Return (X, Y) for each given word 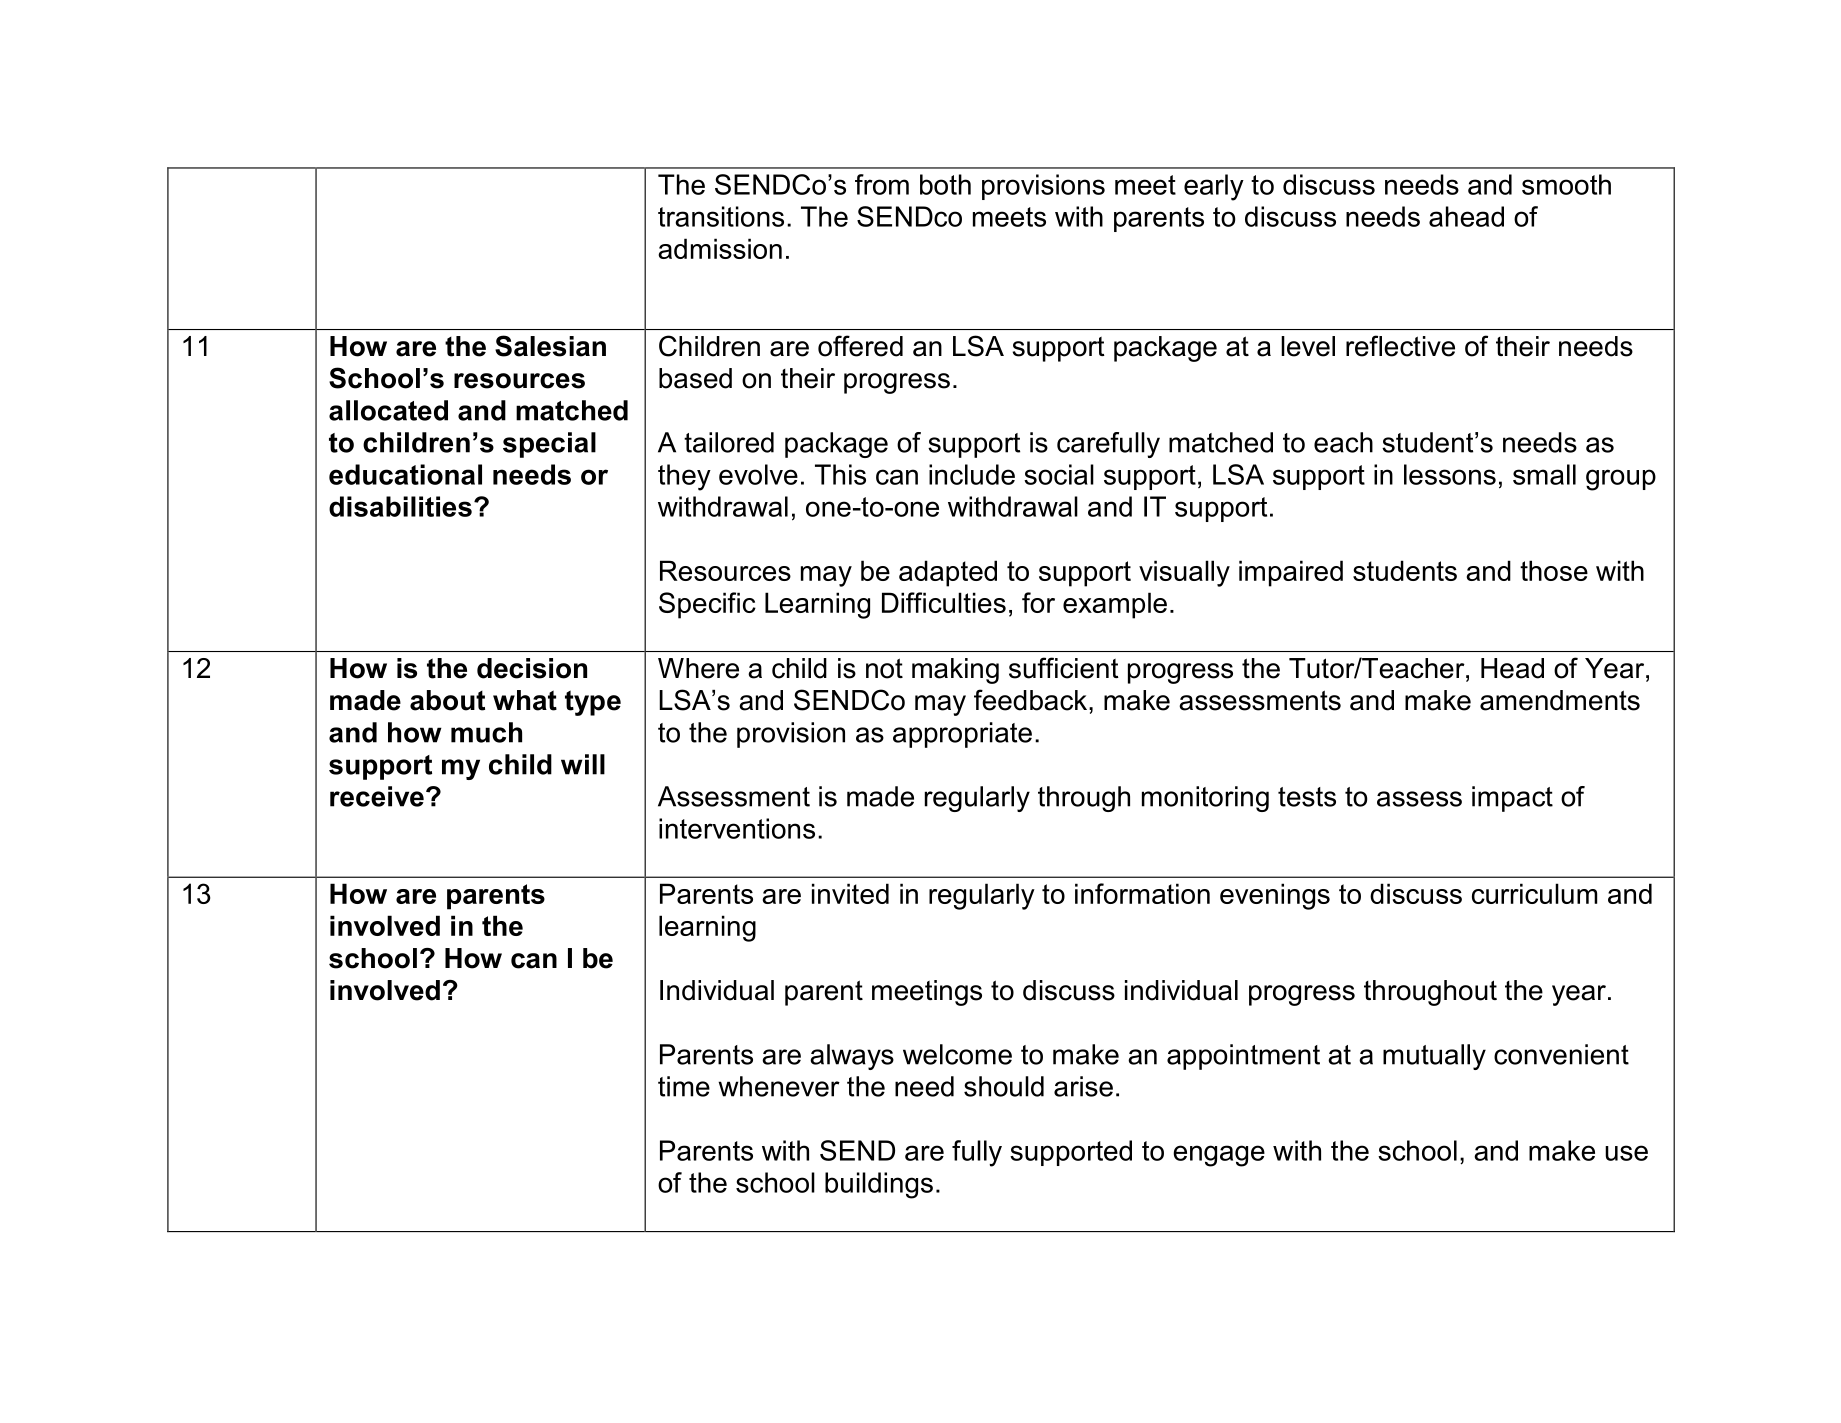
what (525, 700)
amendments (1560, 700)
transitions (721, 216)
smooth (1566, 184)
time (684, 1086)
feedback (1032, 700)
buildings (879, 1185)
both (945, 184)
